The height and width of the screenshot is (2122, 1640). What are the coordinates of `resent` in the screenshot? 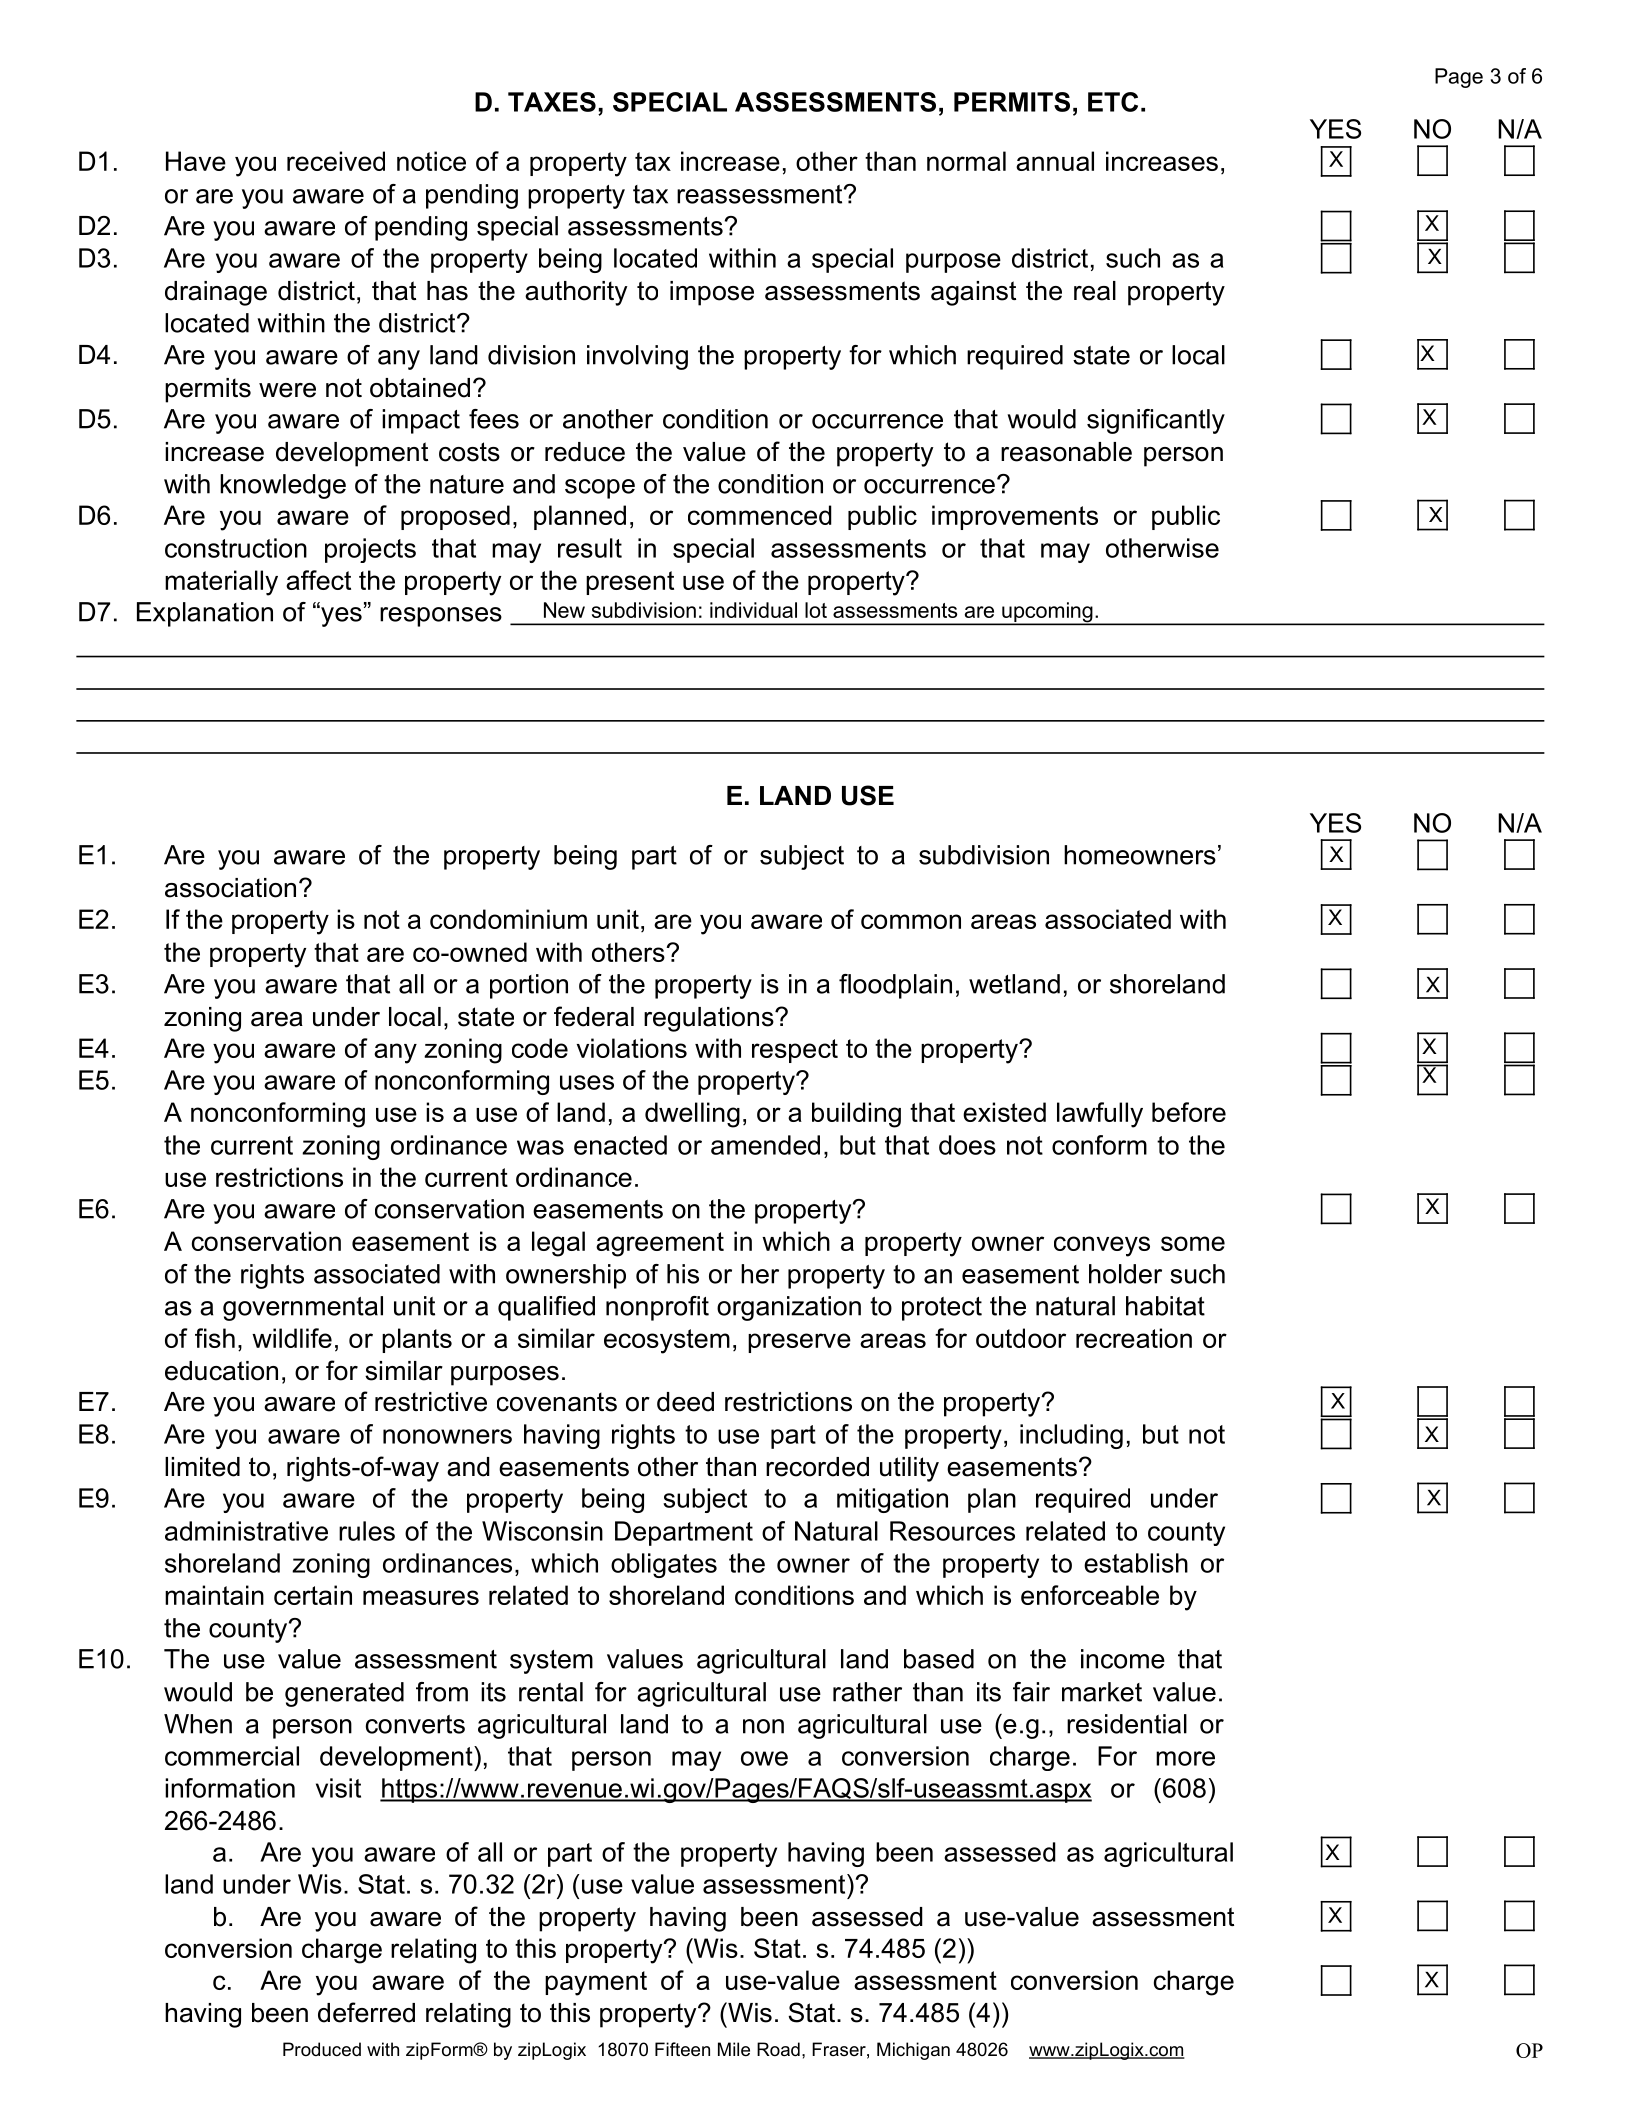 It's located at (637, 580).
